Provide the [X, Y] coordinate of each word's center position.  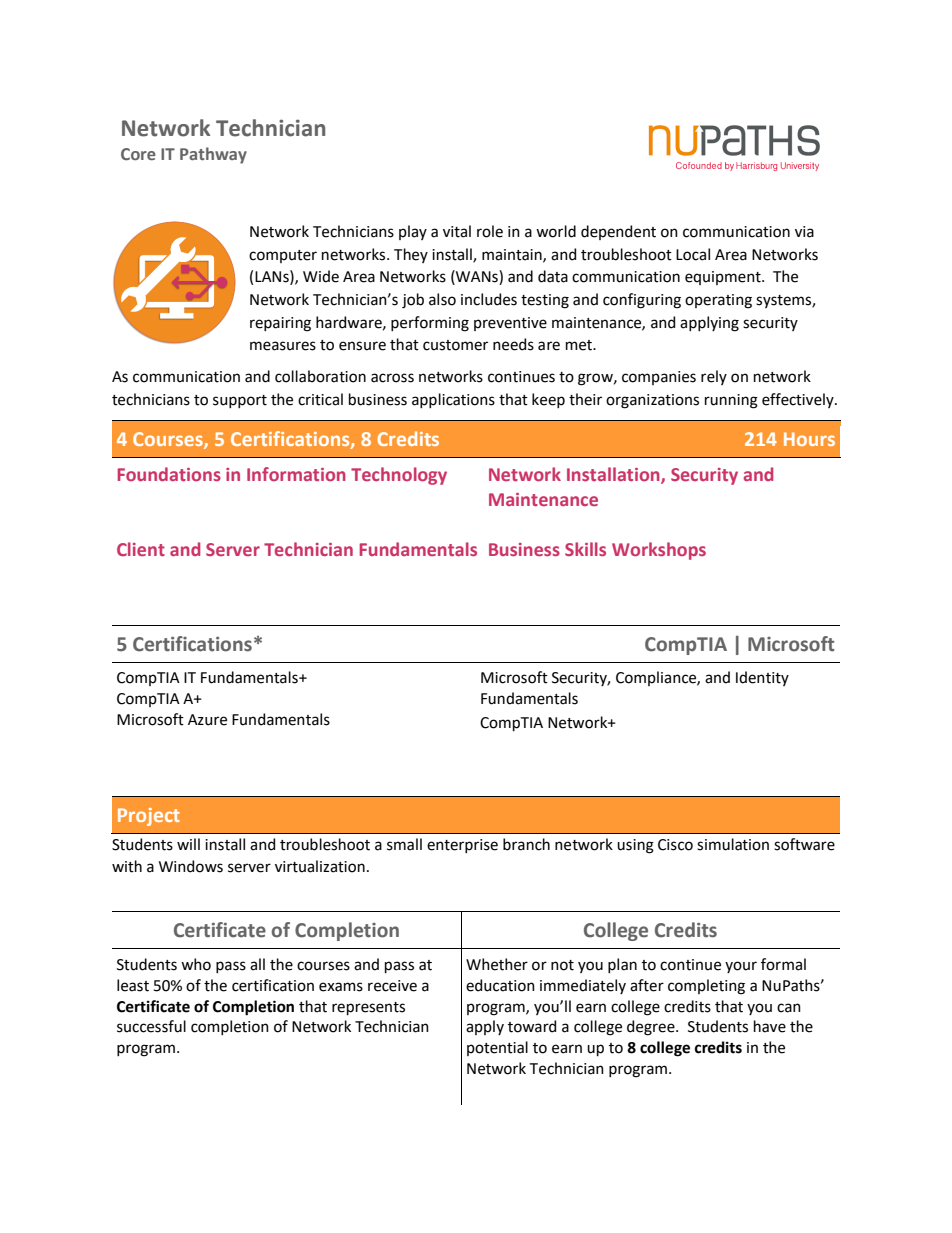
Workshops [659, 551]
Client [141, 549]
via [804, 232]
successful [151, 1026]
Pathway [213, 155]
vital [457, 231]
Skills [585, 549]
